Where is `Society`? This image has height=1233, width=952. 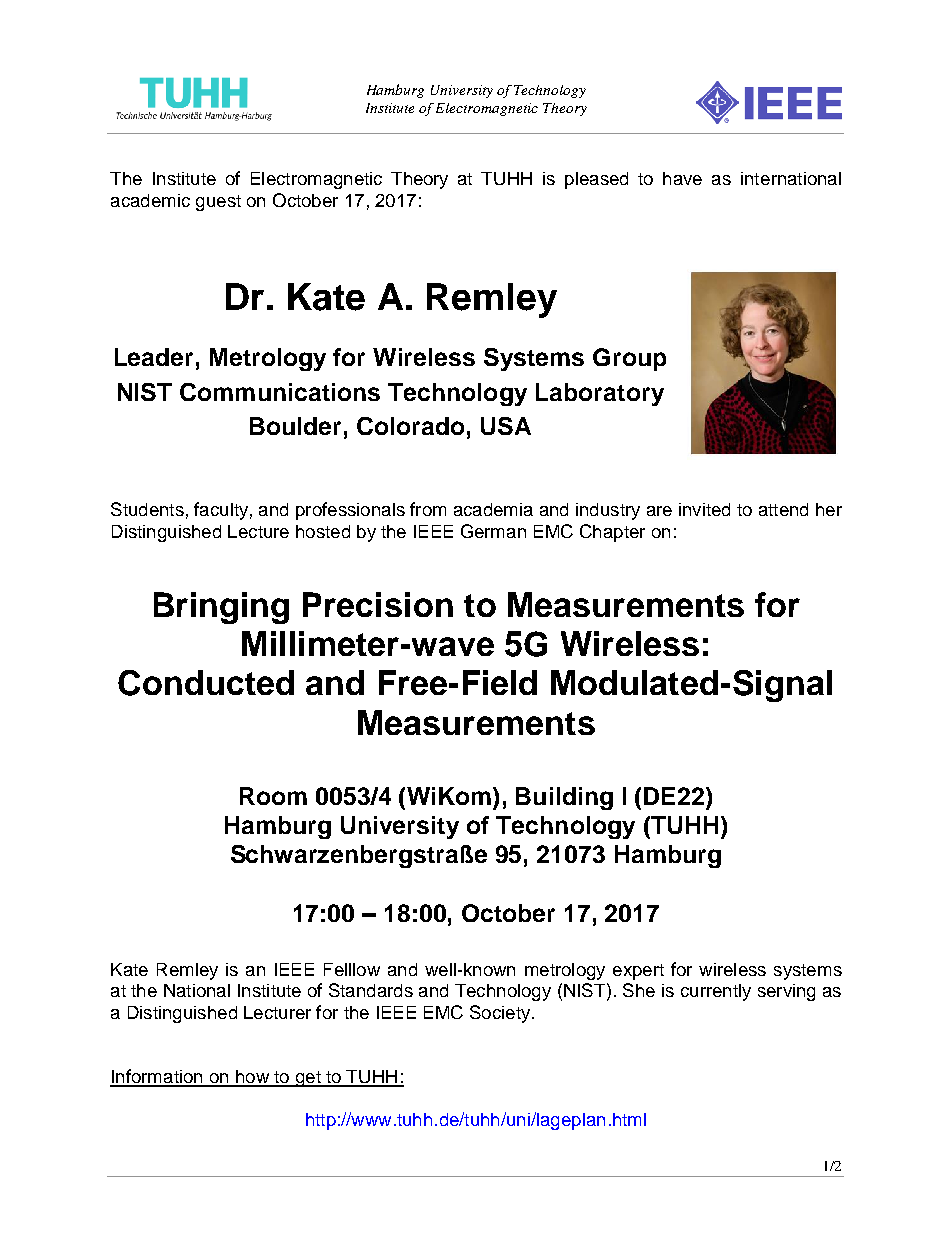
Society is located at coordinates (501, 1014).
